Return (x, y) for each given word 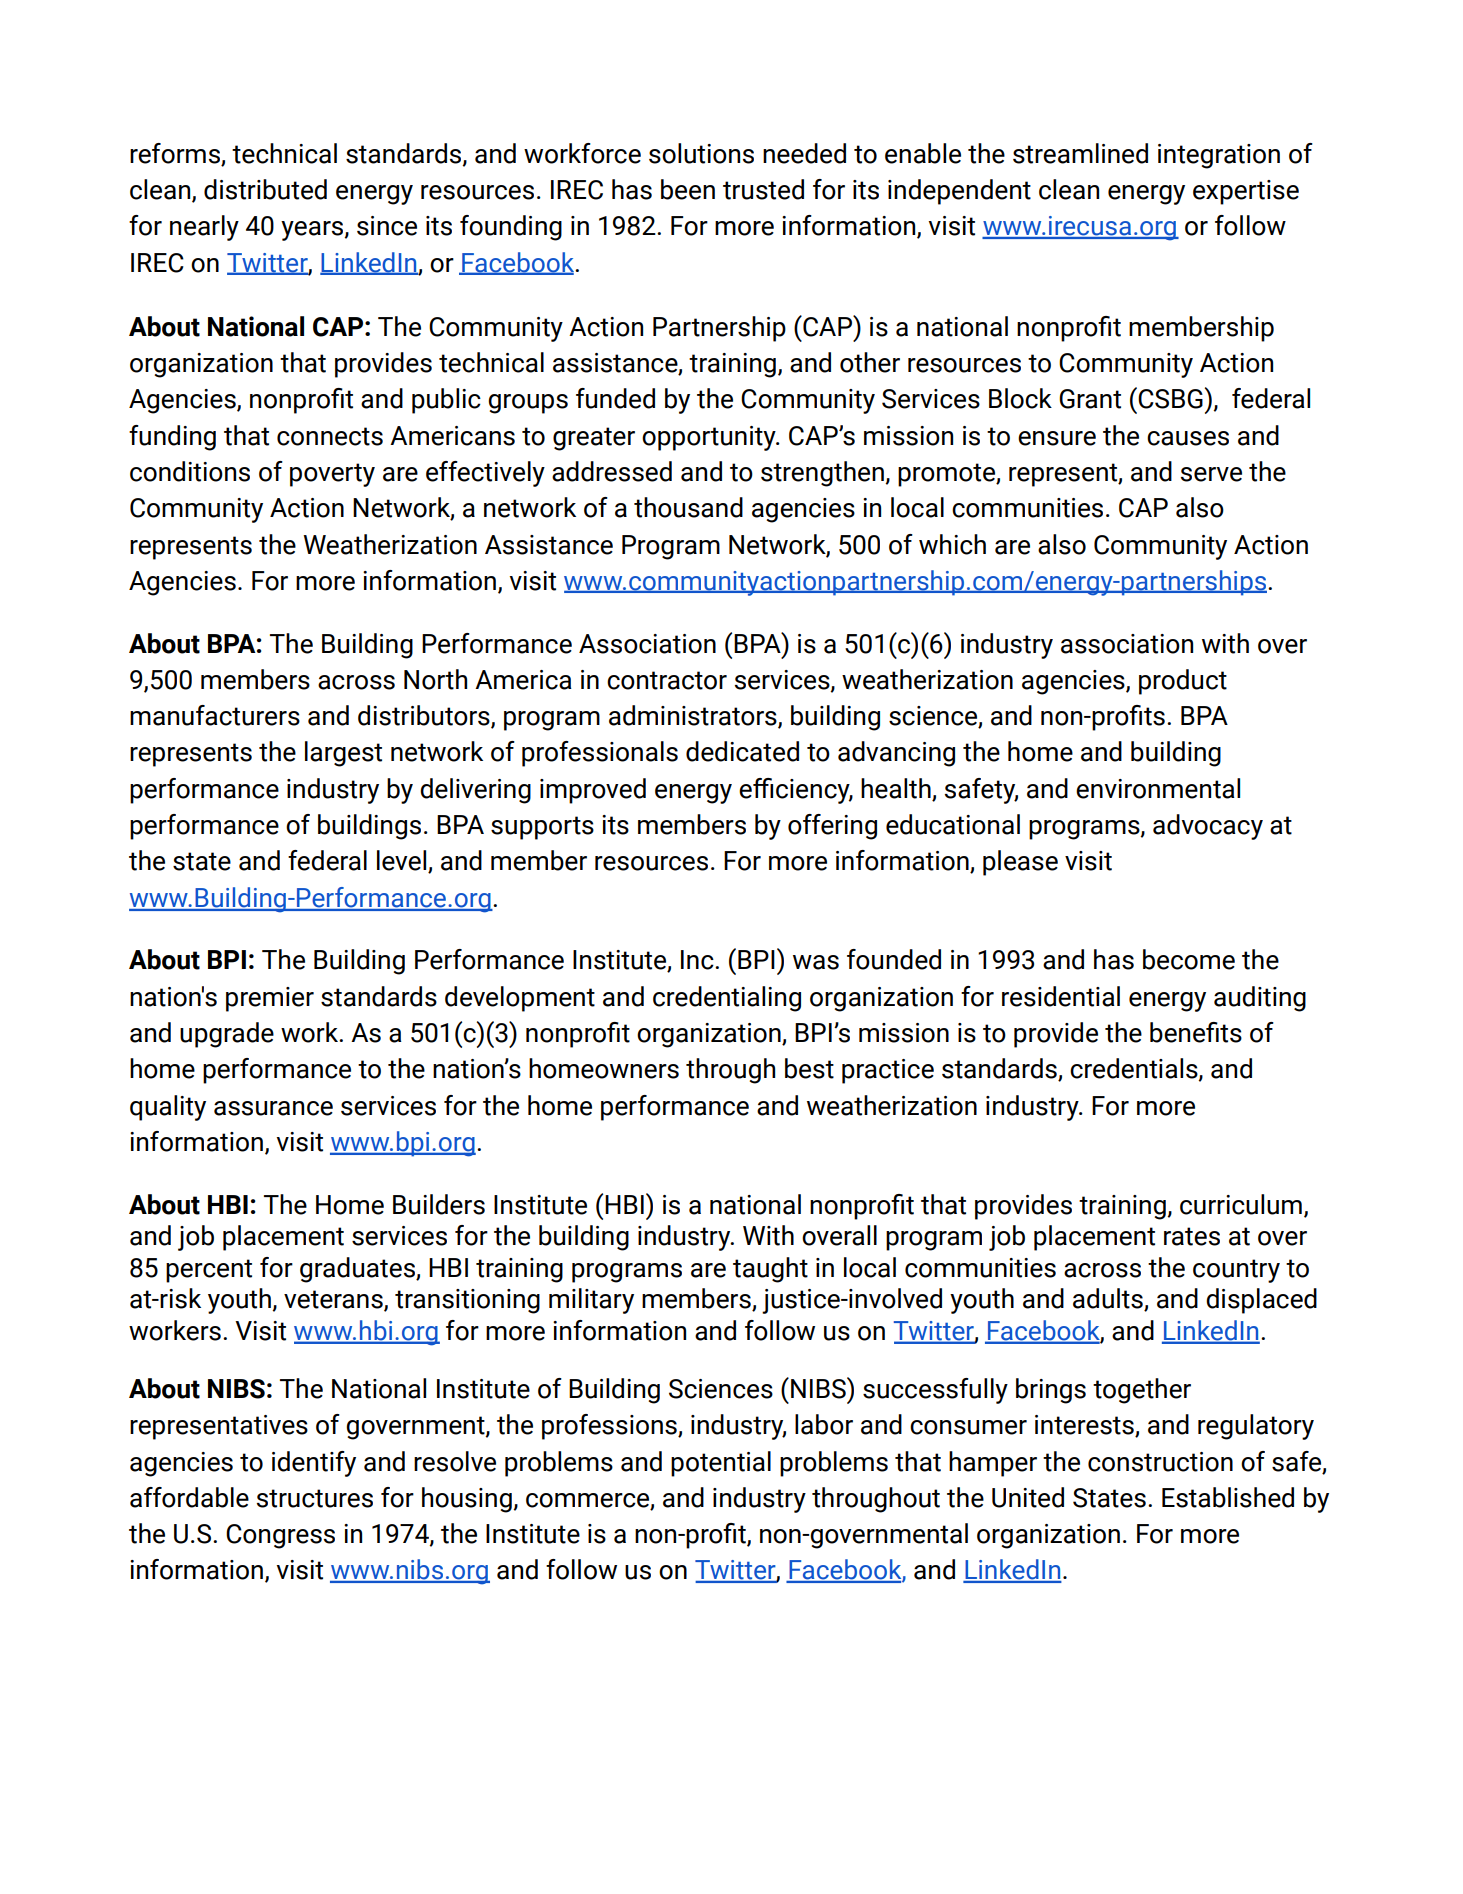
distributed (265, 189)
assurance (273, 1108)
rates (1192, 1236)
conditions (190, 471)
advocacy (1208, 827)
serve (1211, 474)
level (403, 861)
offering (832, 827)
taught (770, 1270)
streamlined (1080, 153)
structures (315, 1498)
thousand (688, 507)
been (688, 189)
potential (721, 1464)
